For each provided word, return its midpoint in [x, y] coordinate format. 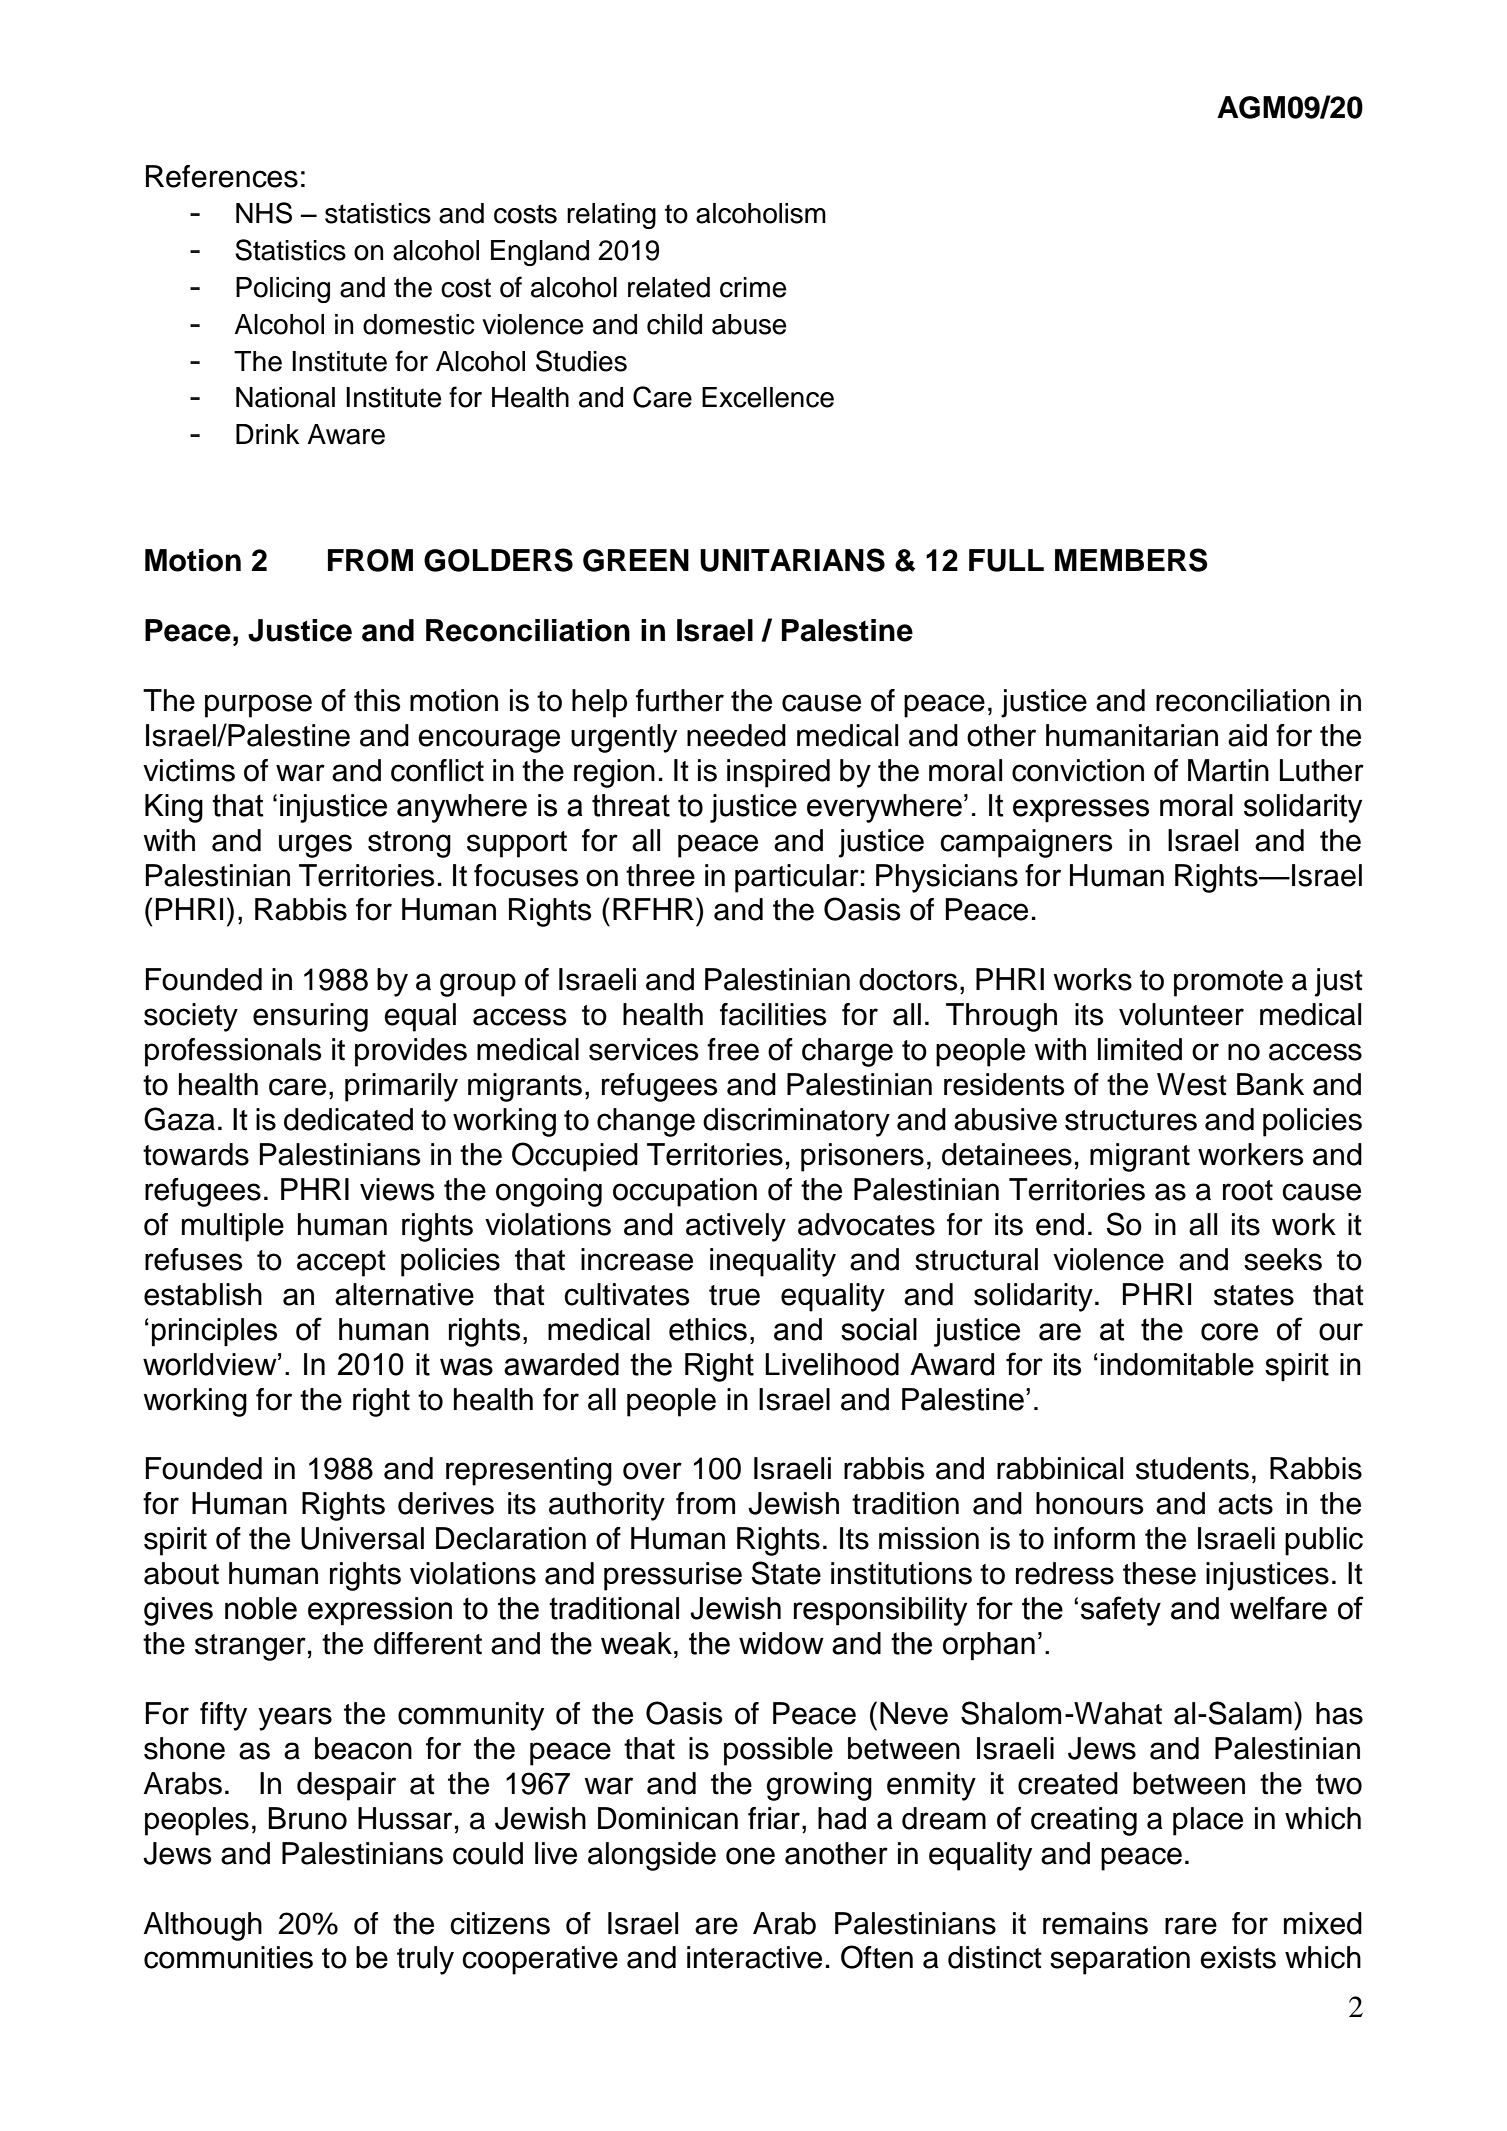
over [652, 1471]
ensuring [310, 1017]
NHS [264, 213]
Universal [362, 1538]
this [377, 700]
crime [753, 287]
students [1192, 1468]
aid [1247, 735]
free [733, 1049]
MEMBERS [1131, 560]
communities [228, 1957]
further [680, 700]
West [1192, 1084]
